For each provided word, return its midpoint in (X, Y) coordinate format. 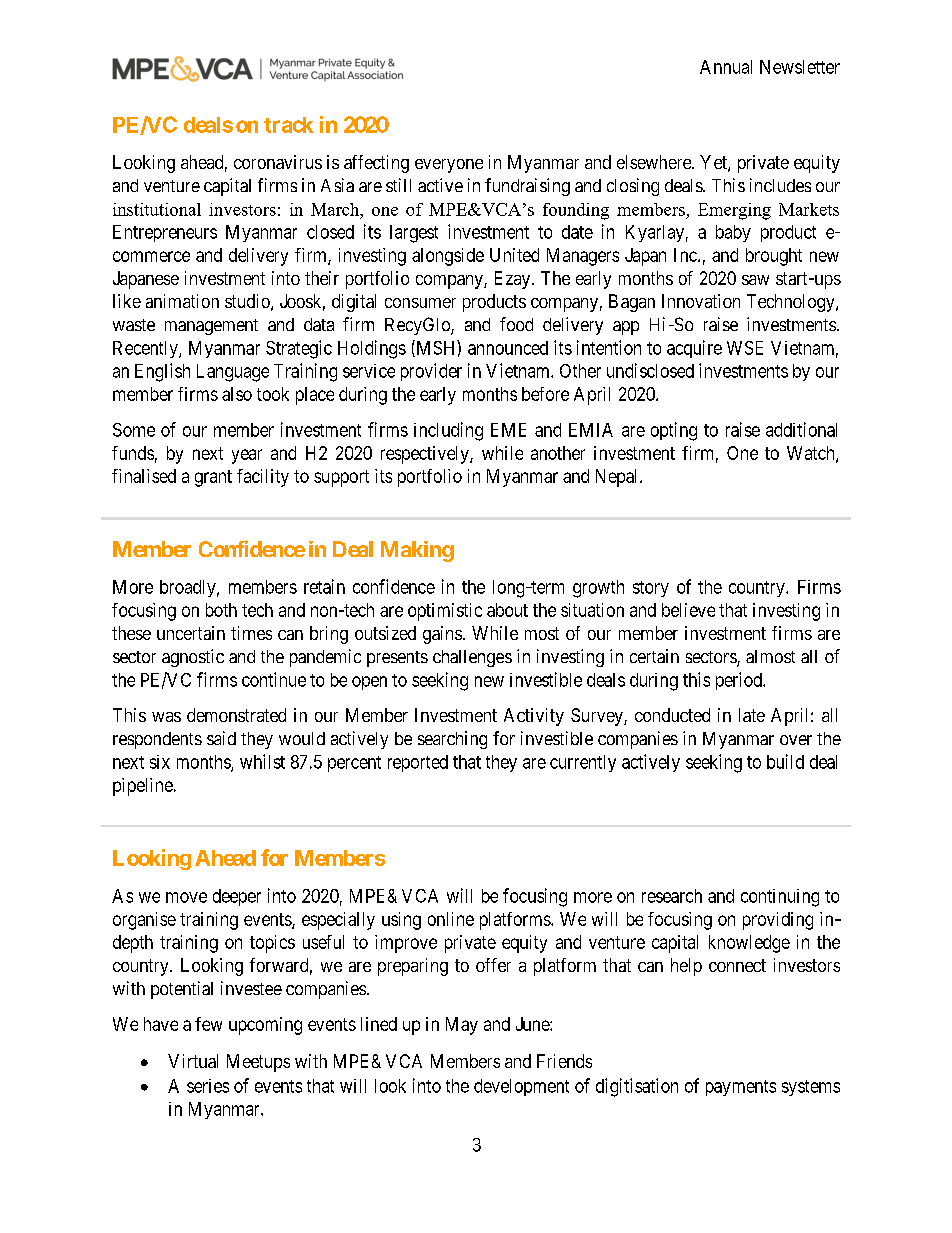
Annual (726, 67)
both (221, 610)
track (289, 125)
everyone (449, 166)
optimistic (445, 612)
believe (688, 610)
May (462, 1026)
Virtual (193, 1061)
